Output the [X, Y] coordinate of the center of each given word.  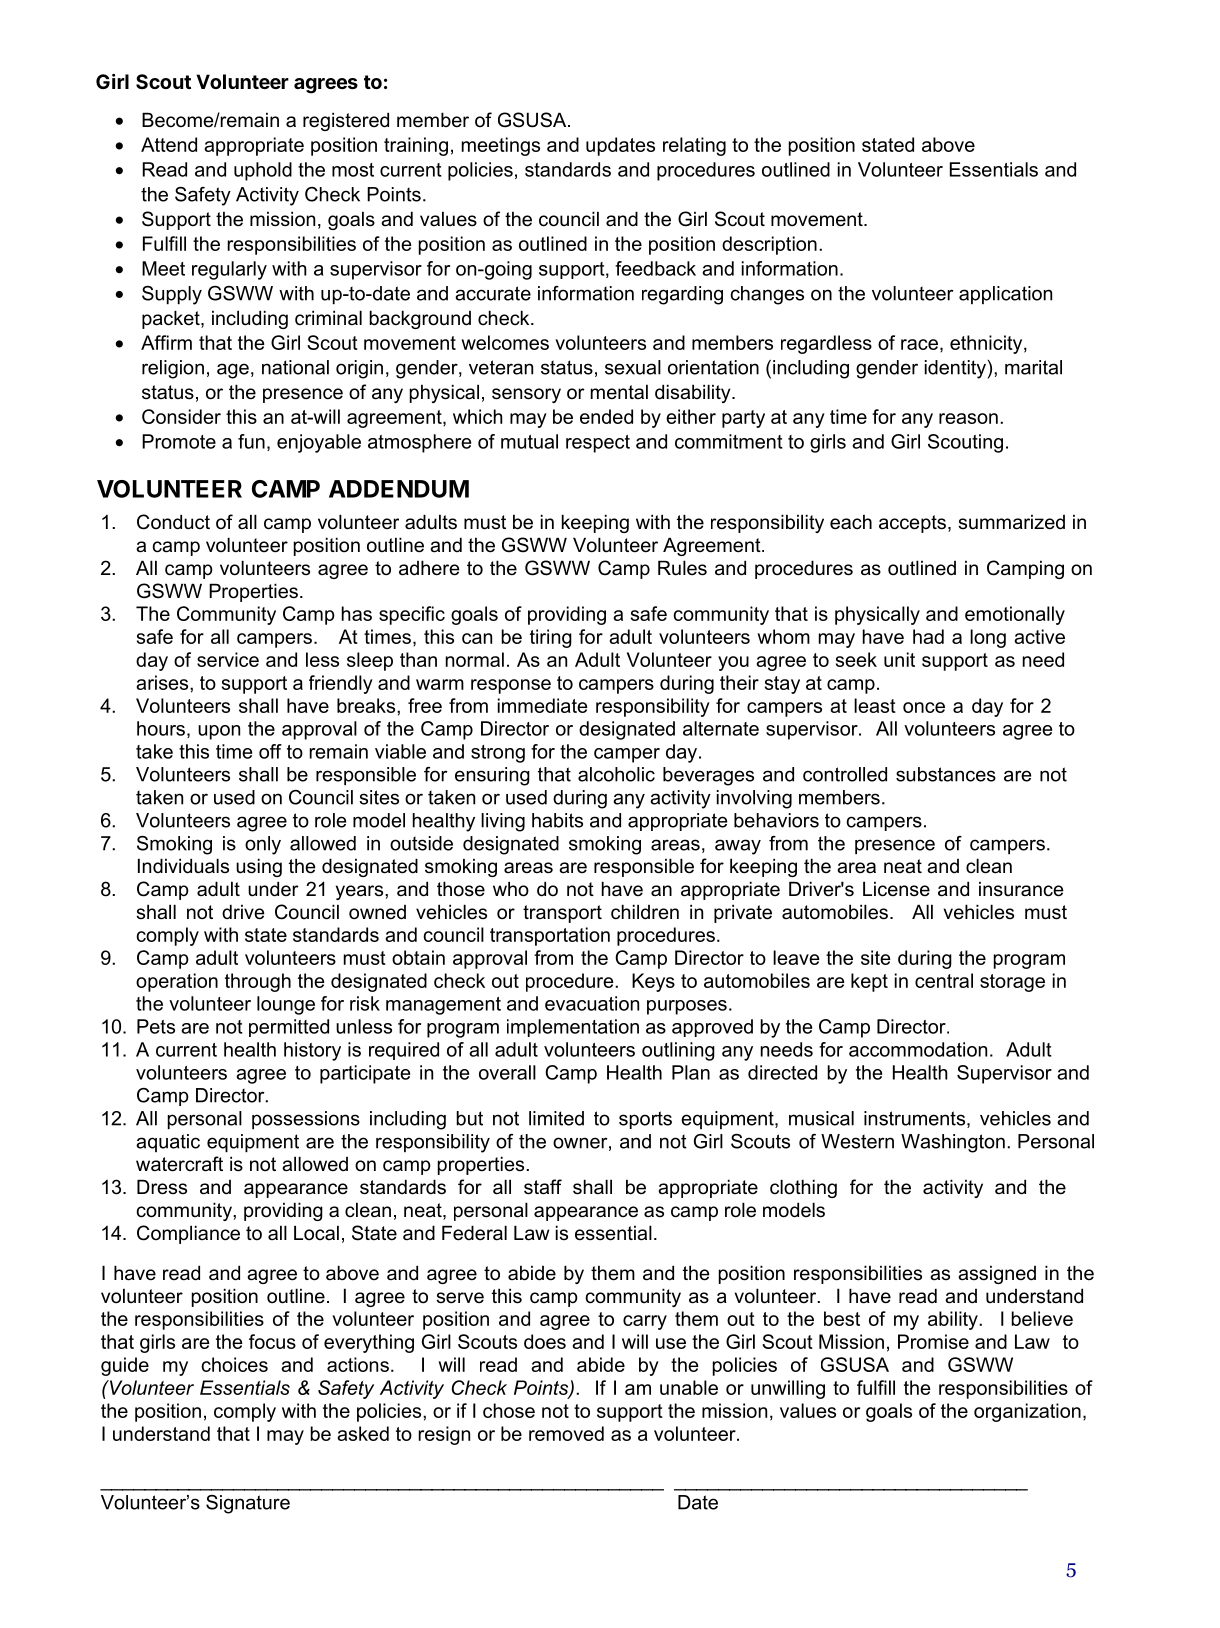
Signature [248, 1504]
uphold [263, 171]
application [1005, 295]
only [263, 845]
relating [694, 146]
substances [946, 774]
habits [557, 820]
